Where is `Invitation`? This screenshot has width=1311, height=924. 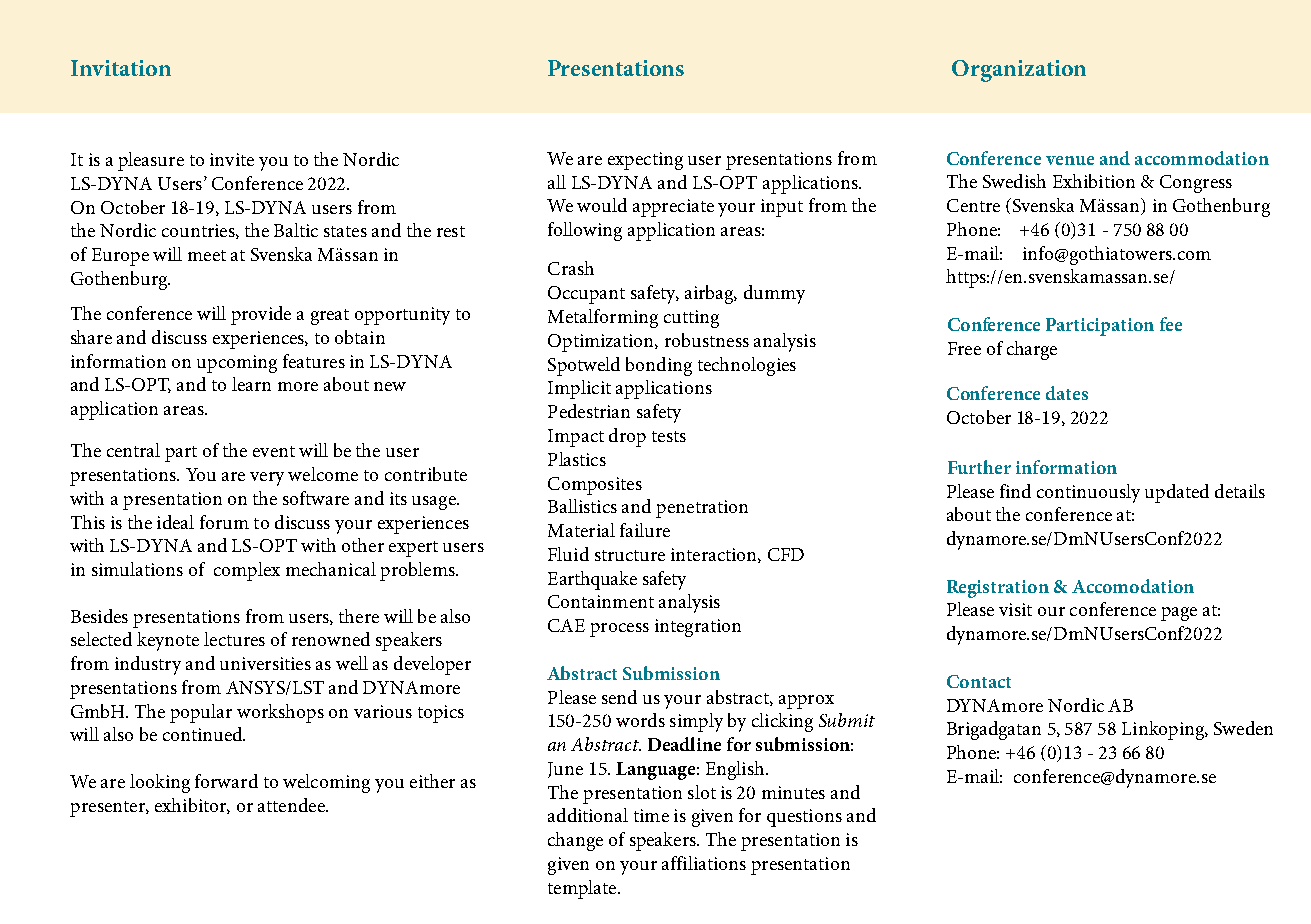 Invitation is located at coordinates (121, 68).
